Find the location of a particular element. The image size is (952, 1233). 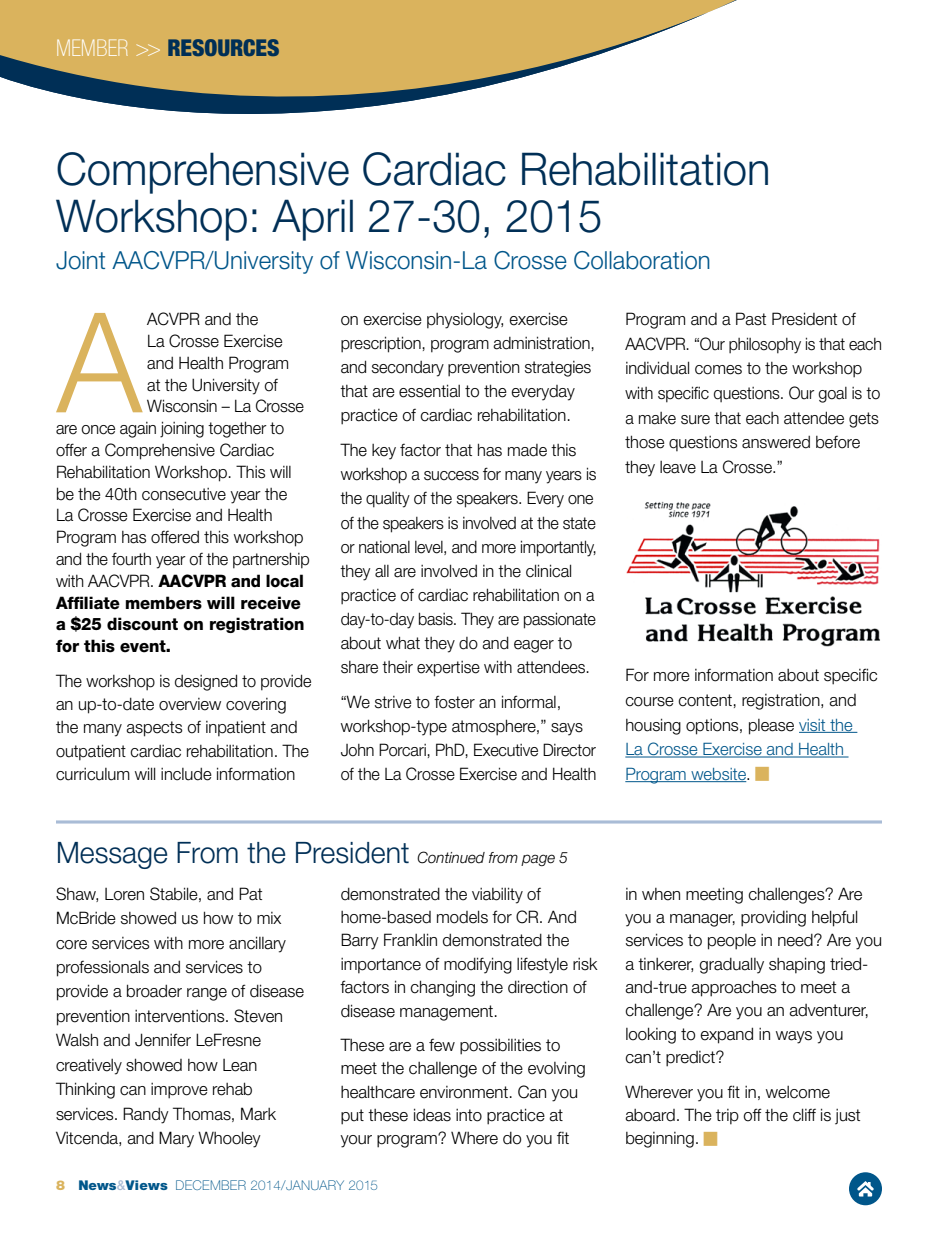

trip is located at coordinates (727, 1117).
